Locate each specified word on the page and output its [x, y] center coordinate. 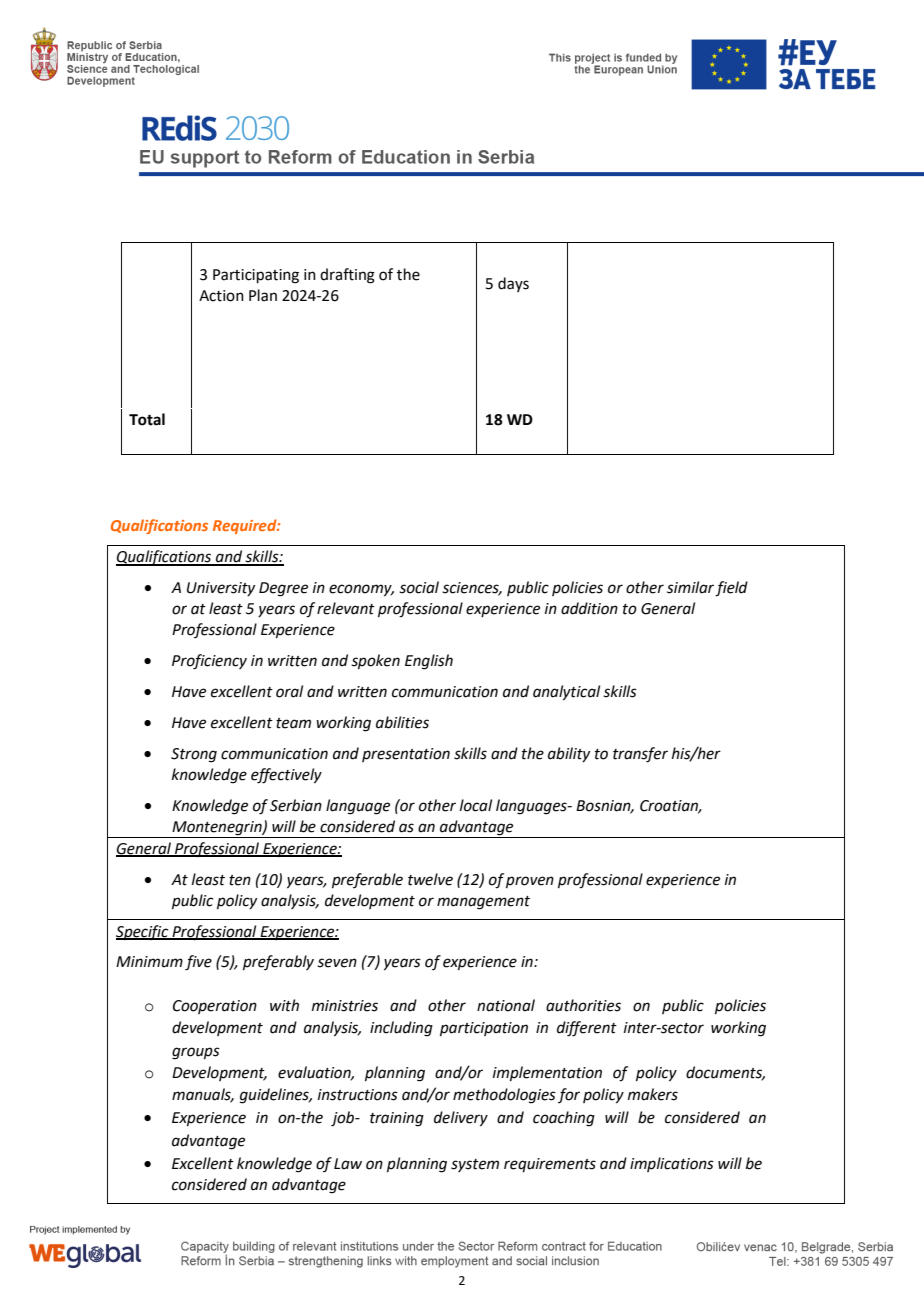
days [513, 284]
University [221, 589]
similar [691, 588]
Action [221, 296]
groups [196, 1053]
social [419, 587]
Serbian [296, 805]
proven [530, 882]
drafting [347, 276]
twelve [430, 879]
